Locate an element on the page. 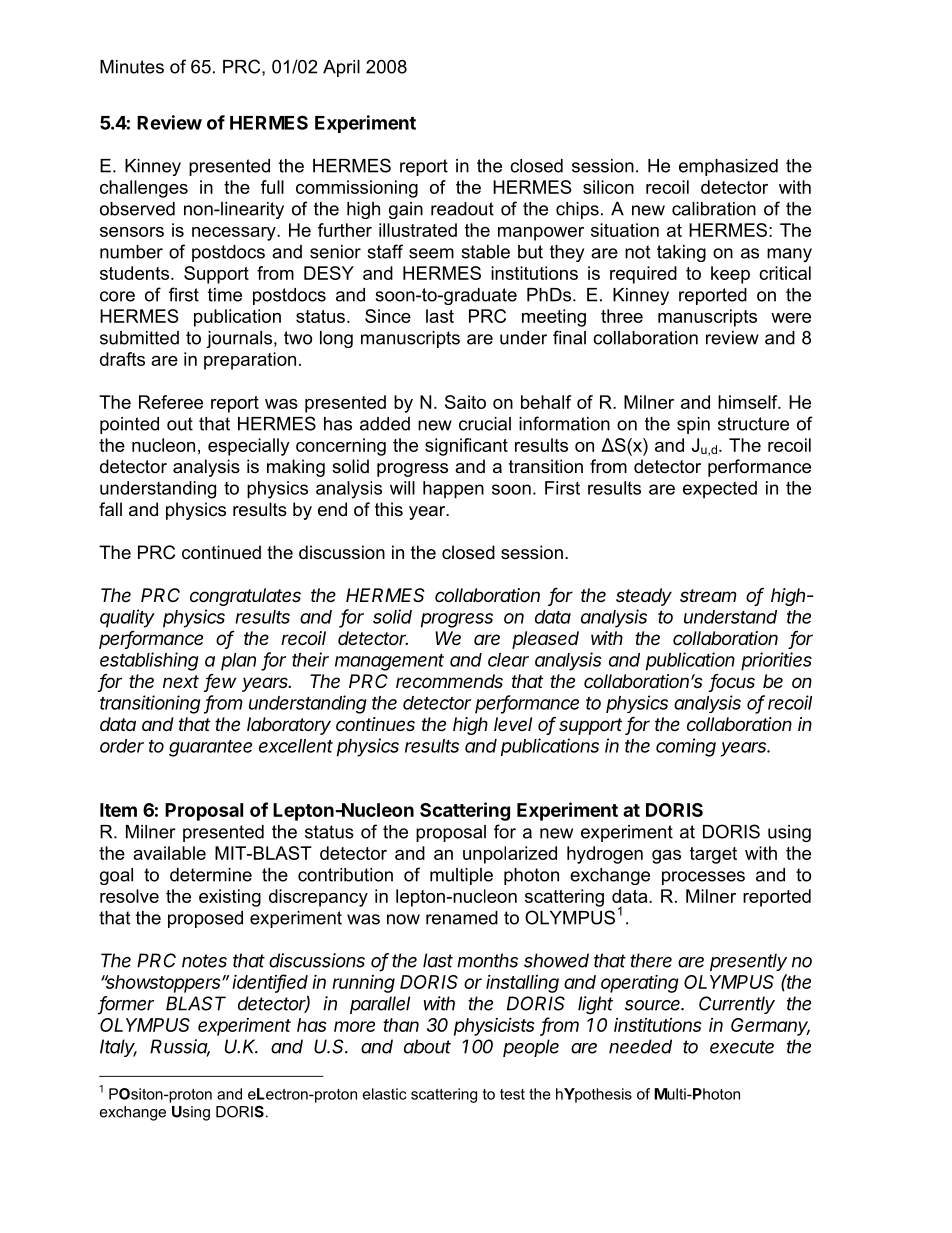  stream is located at coordinates (708, 595).
